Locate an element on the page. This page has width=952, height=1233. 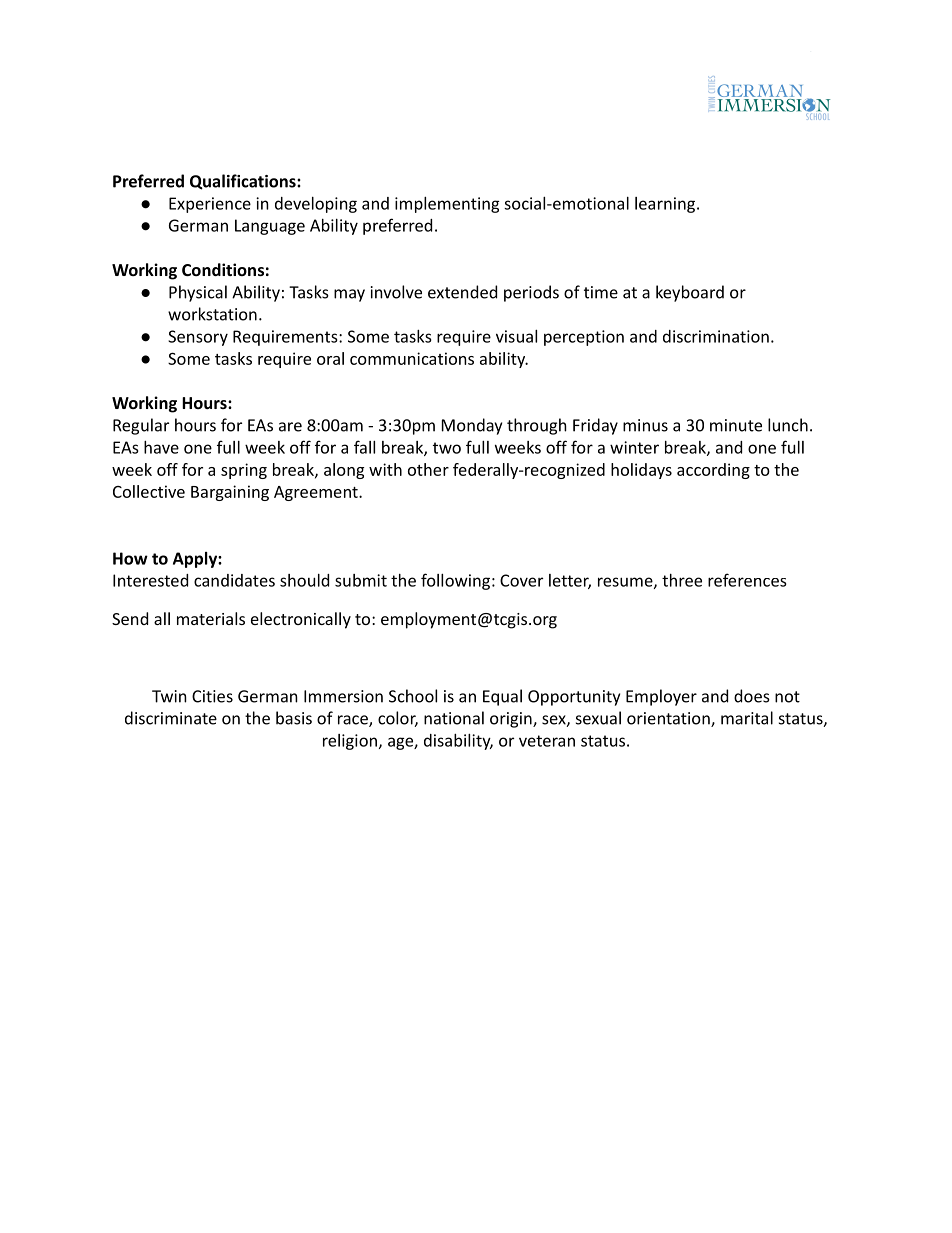
implementing is located at coordinates (447, 205).
